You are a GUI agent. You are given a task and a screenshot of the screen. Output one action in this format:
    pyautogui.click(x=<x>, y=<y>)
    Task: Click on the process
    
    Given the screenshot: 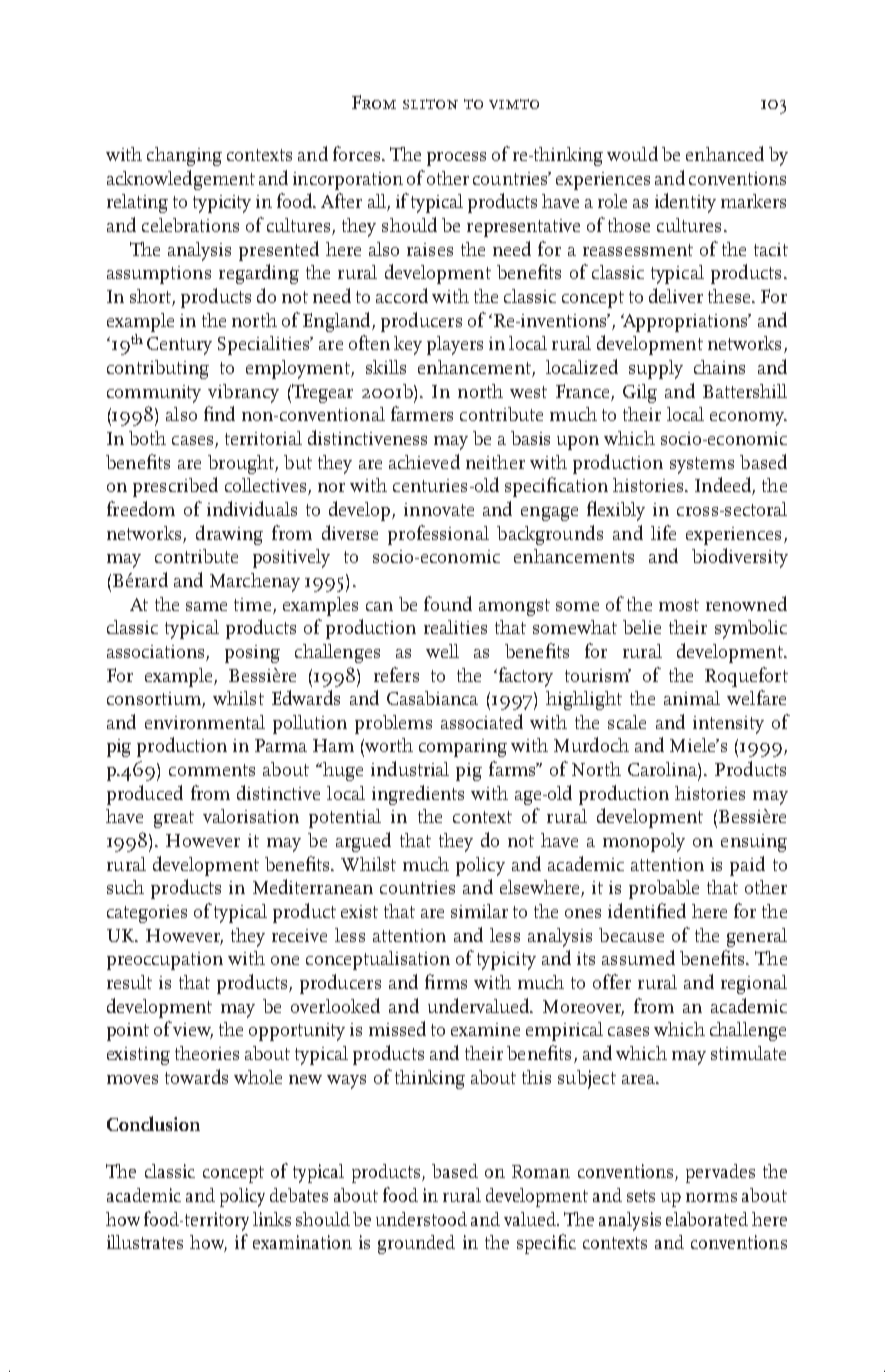 What is the action you would take?
    pyautogui.click(x=456, y=159)
